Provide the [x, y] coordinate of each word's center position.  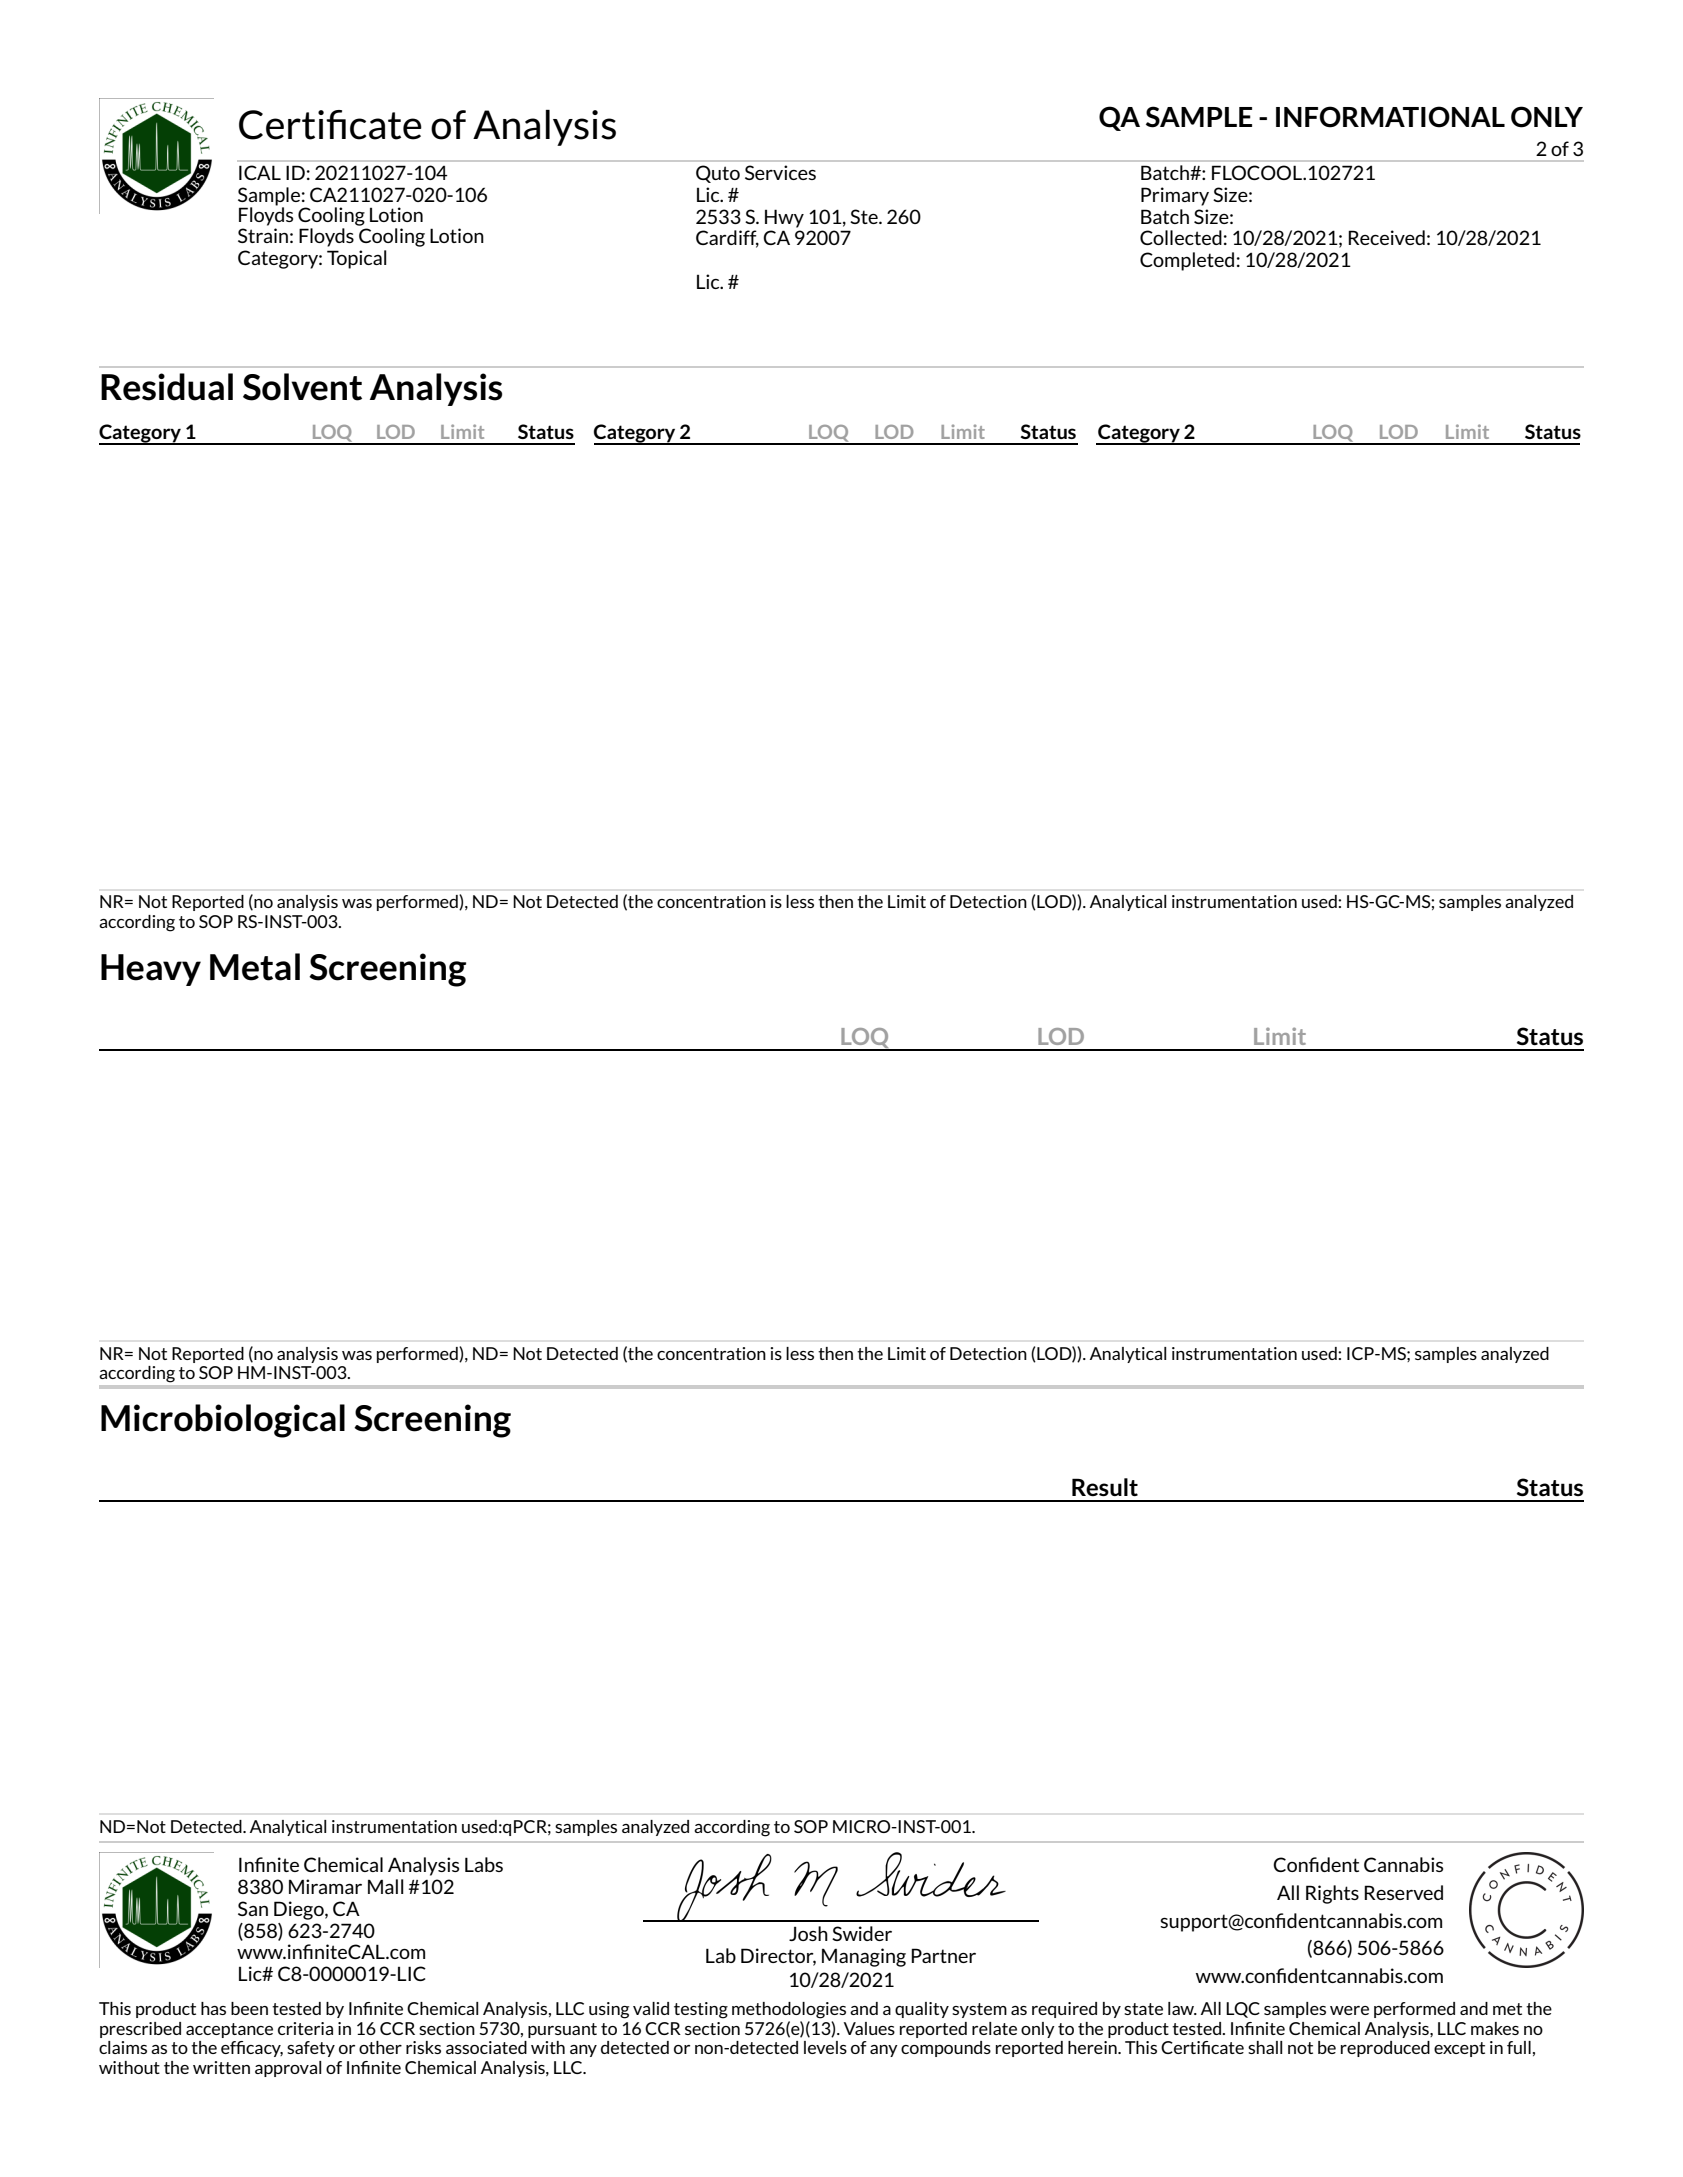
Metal [255, 967]
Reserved [1403, 1892]
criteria [305, 2028]
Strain [263, 235]
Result [1105, 1487]
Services [780, 172]
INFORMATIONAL [1390, 117]
